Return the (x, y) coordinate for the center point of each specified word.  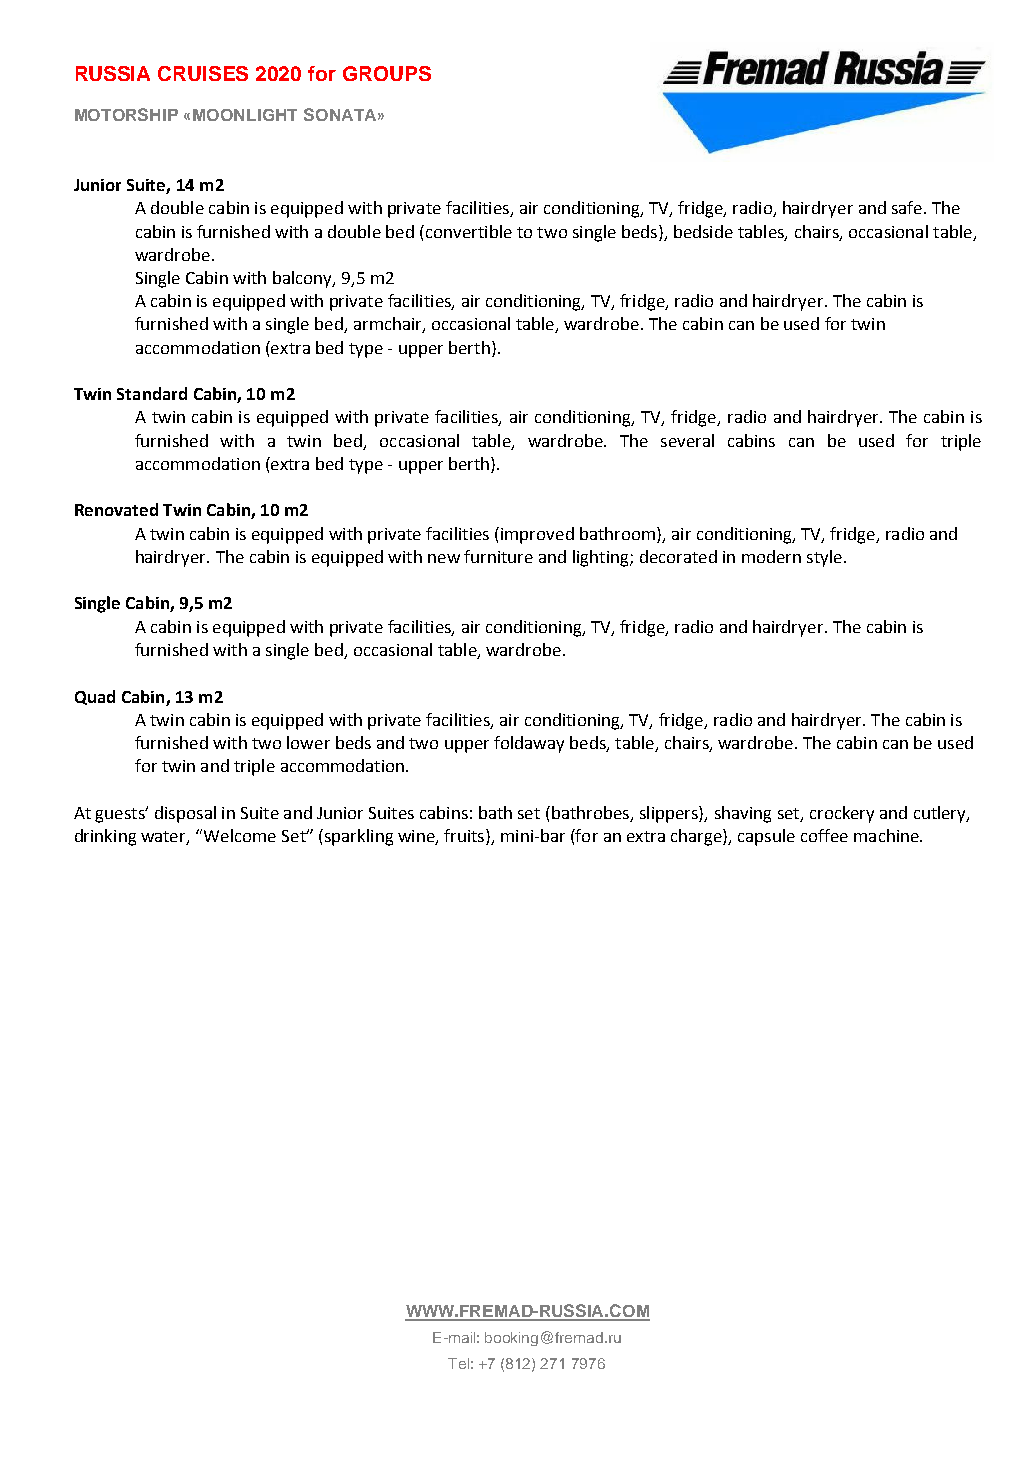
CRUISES (203, 73)
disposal (185, 814)
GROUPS (387, 73)
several (687, 440)
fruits (465, 837)
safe (907, 207)
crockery (842, 814)
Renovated (116, 509)
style (824, 558)
